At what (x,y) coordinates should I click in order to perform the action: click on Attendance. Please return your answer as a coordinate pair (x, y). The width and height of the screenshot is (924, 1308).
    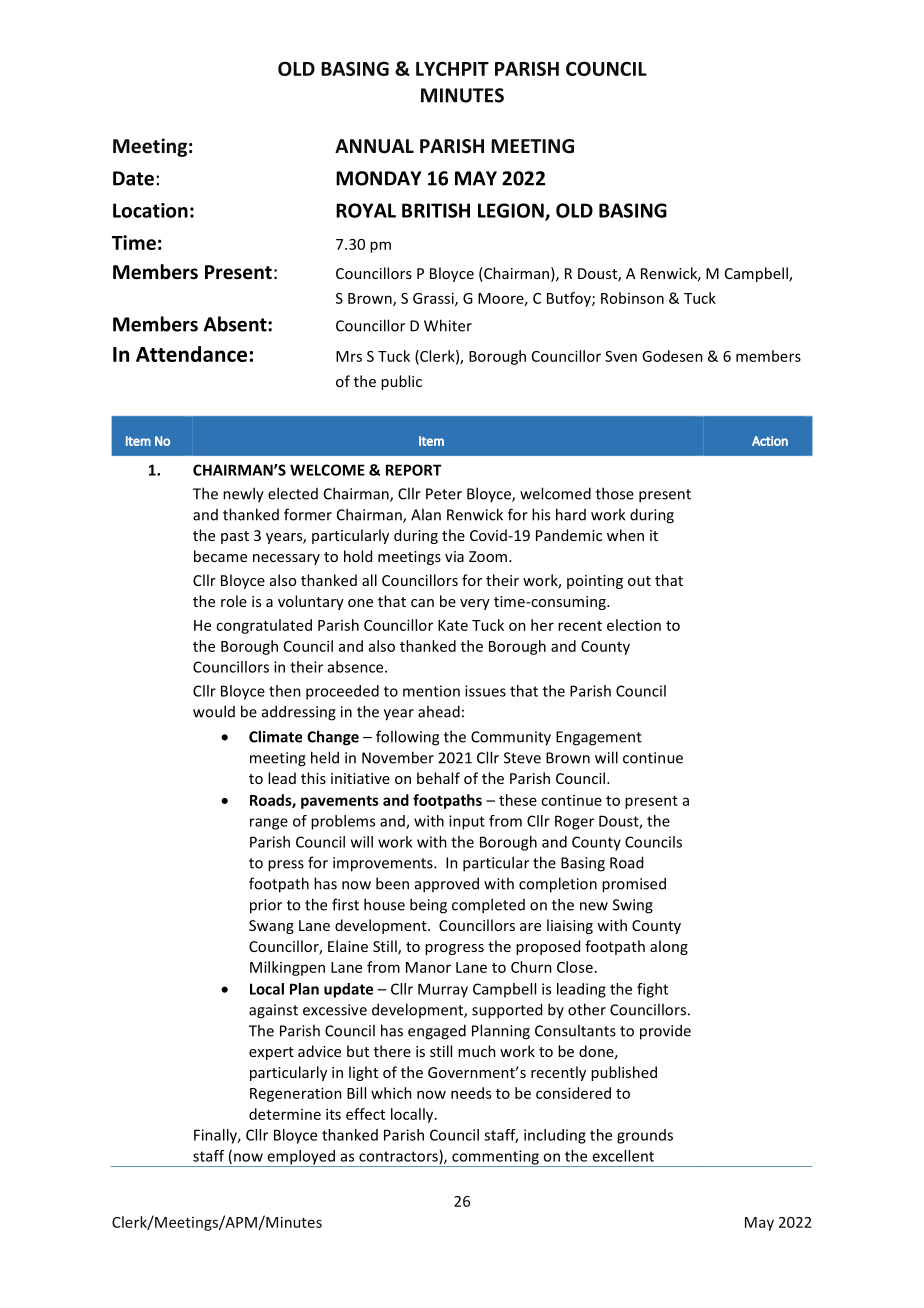
    Looking at the image, I should click on (191, 354).
